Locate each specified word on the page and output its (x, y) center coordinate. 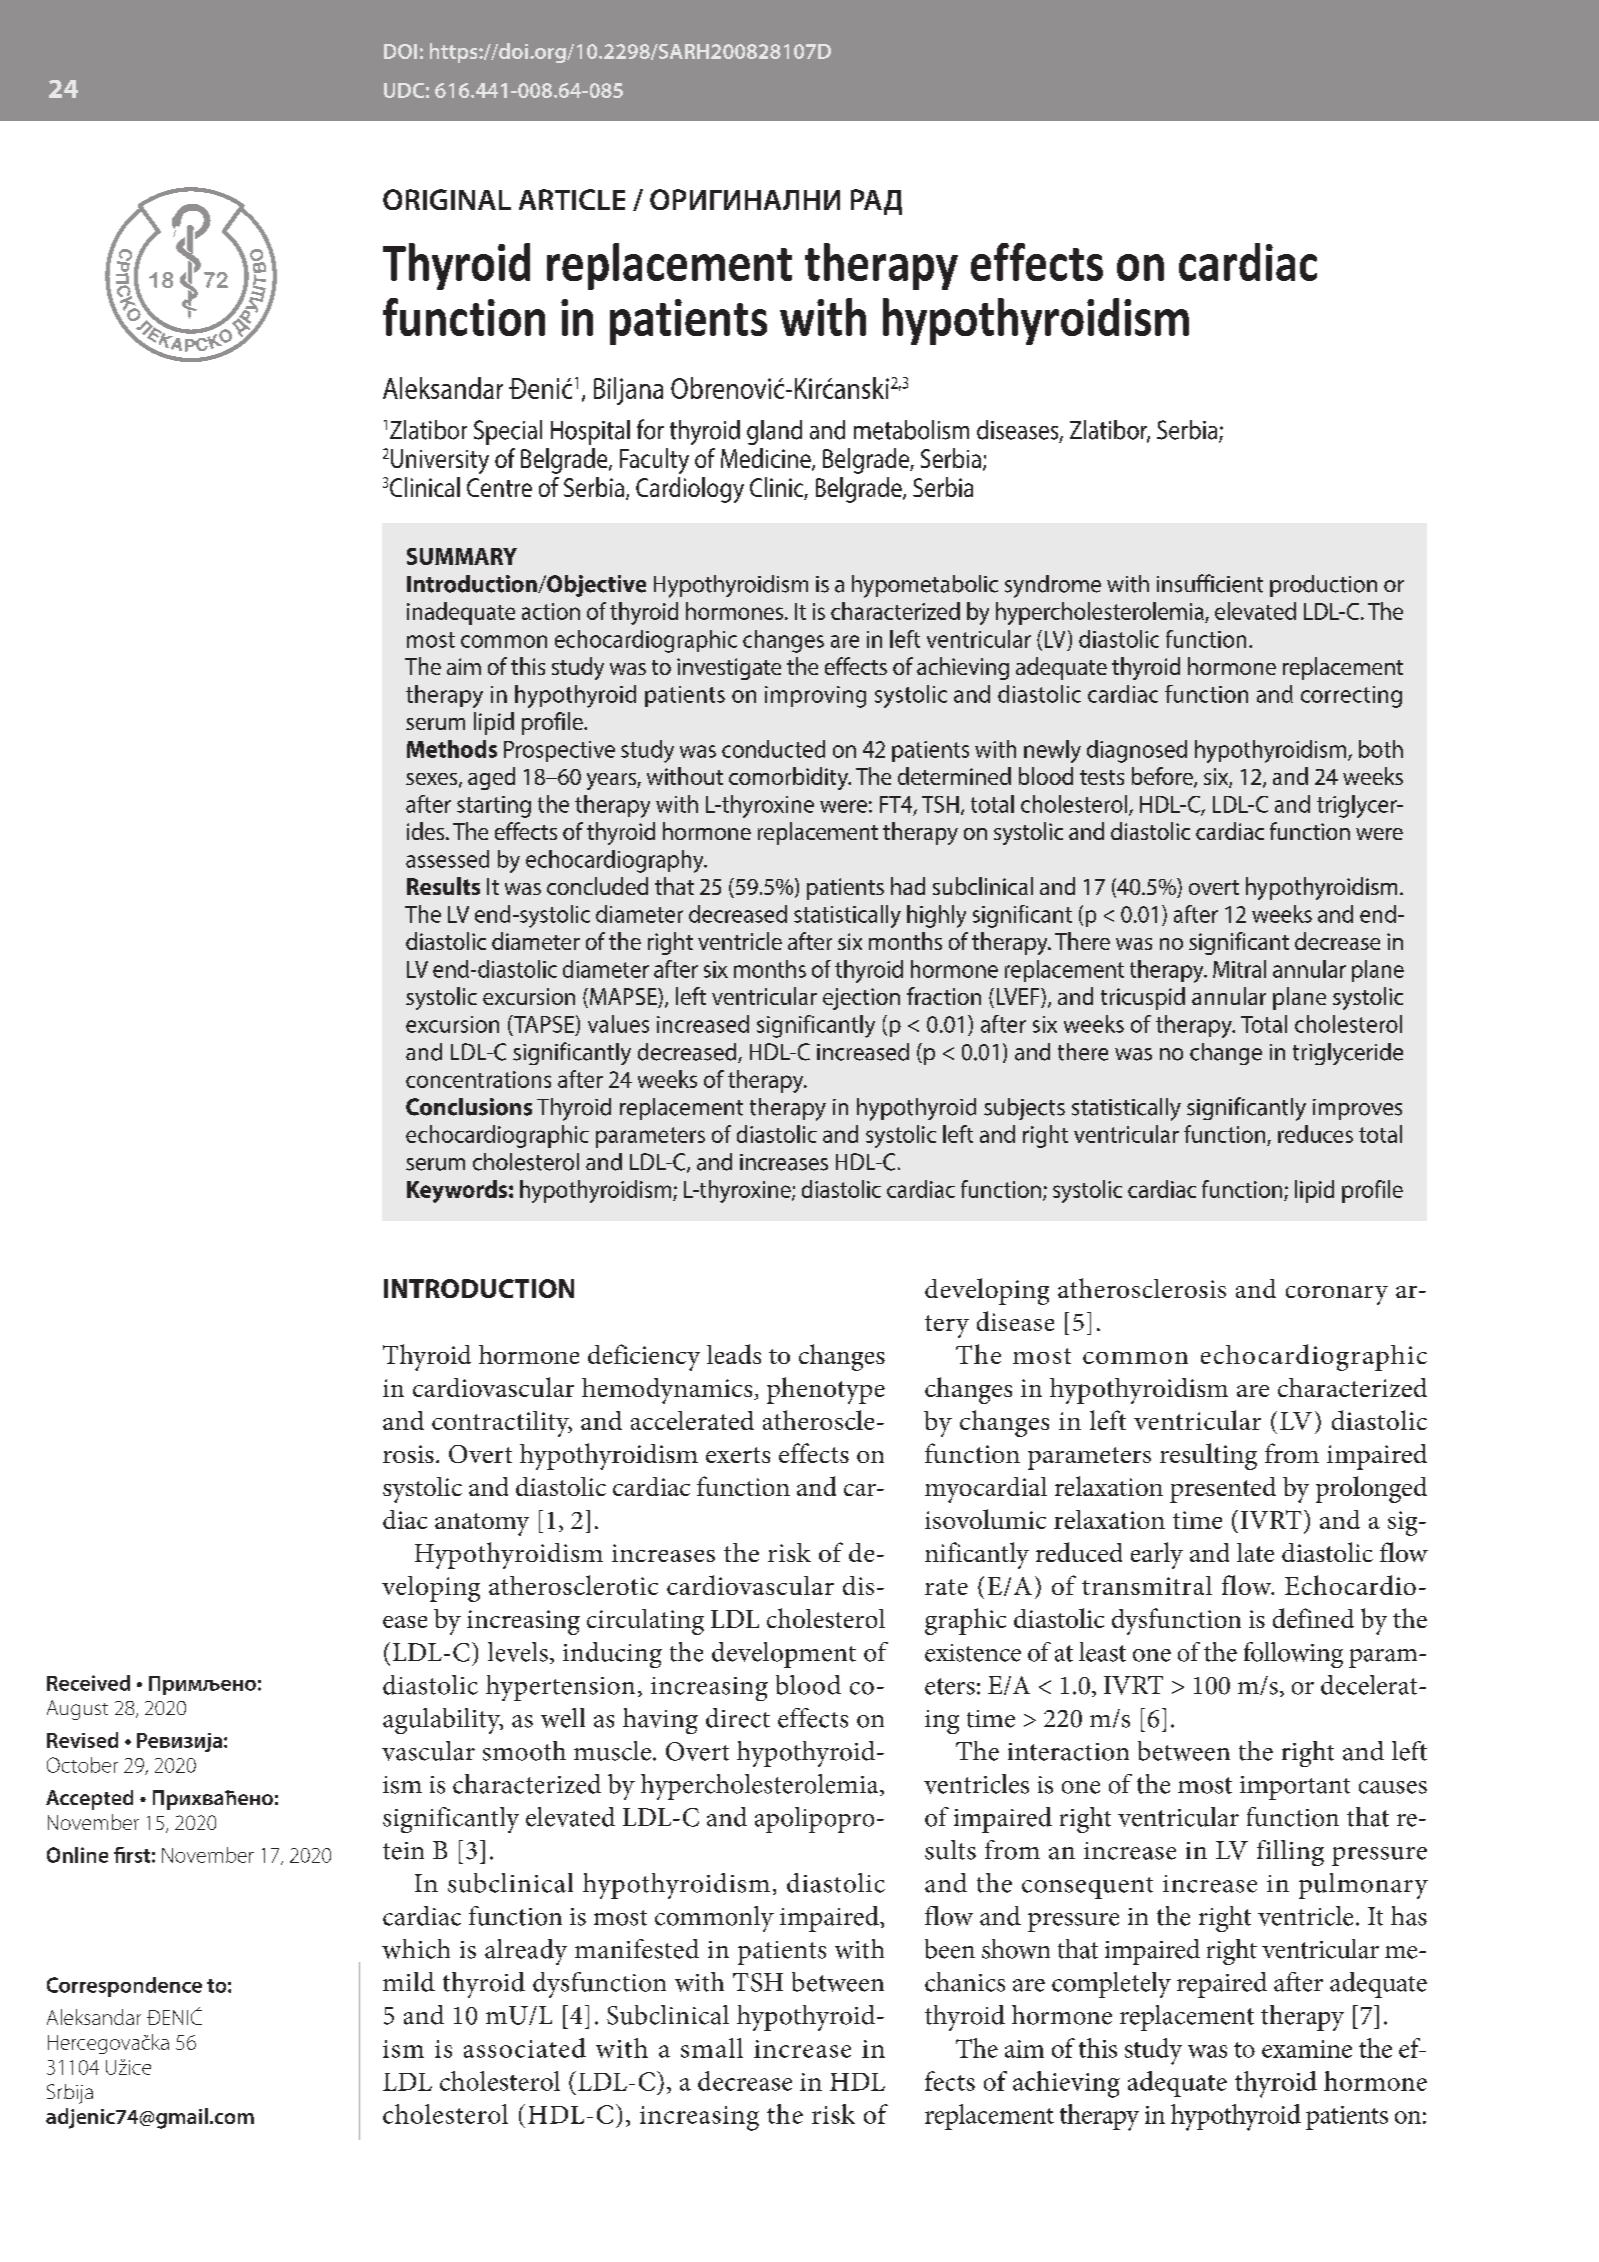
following (1293, 1655)
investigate (729, 669)
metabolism (911, 430)
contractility (502, 1424)
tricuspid (1143, 998)
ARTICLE (572, 199)
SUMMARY (462, 556)
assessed (447, 859)
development (784, 1655)
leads (734, 1354)
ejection (861, 999)
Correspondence (124, 1987)
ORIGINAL (447, 199)
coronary (1337, 1295)
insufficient (1210, 583)
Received (88, 1683)
